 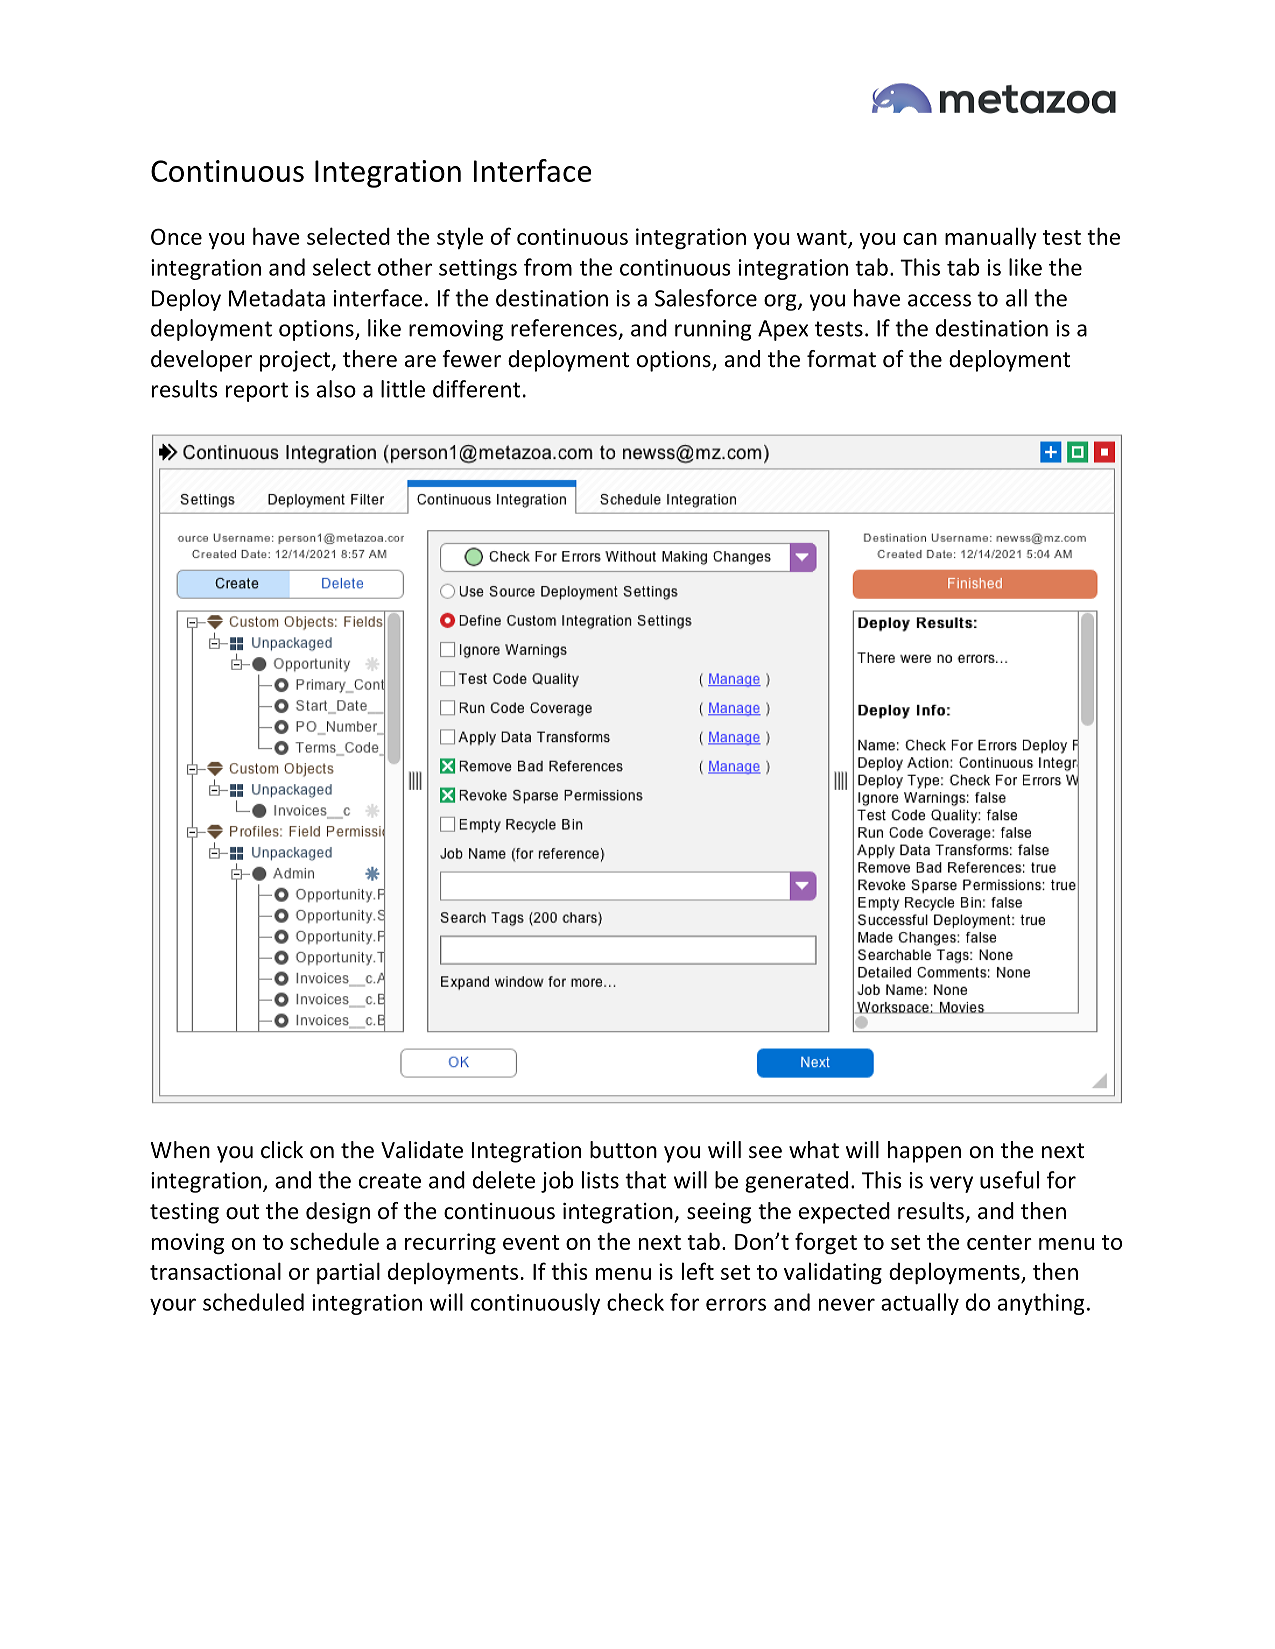 I want to click on When, so click(x=180, y=1150).
